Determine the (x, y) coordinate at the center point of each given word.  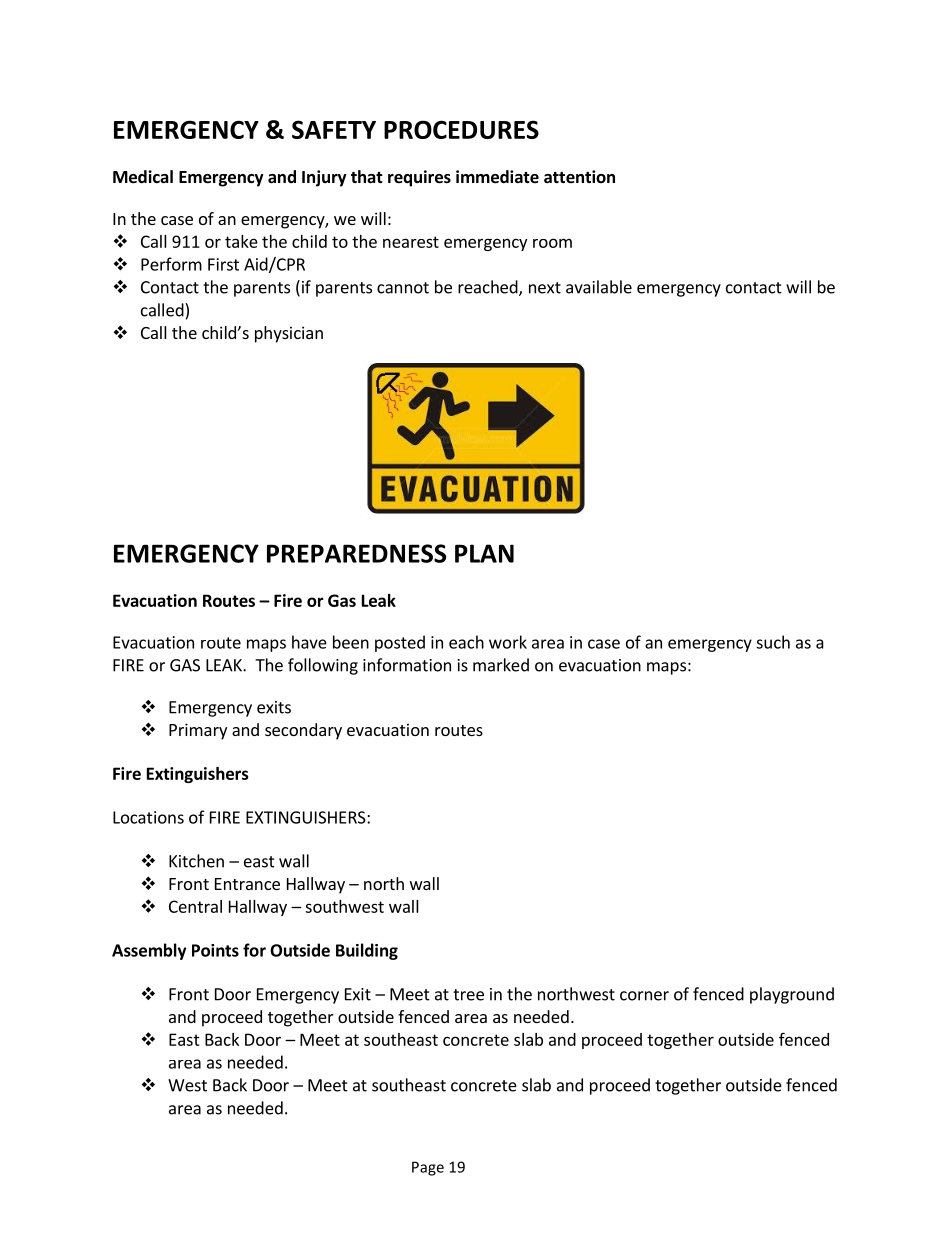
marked (501, 665)
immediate (497, 177)
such (773, 642)
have (309, 642)
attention (579, 177)
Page (428, 1168)
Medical (143, 177)
